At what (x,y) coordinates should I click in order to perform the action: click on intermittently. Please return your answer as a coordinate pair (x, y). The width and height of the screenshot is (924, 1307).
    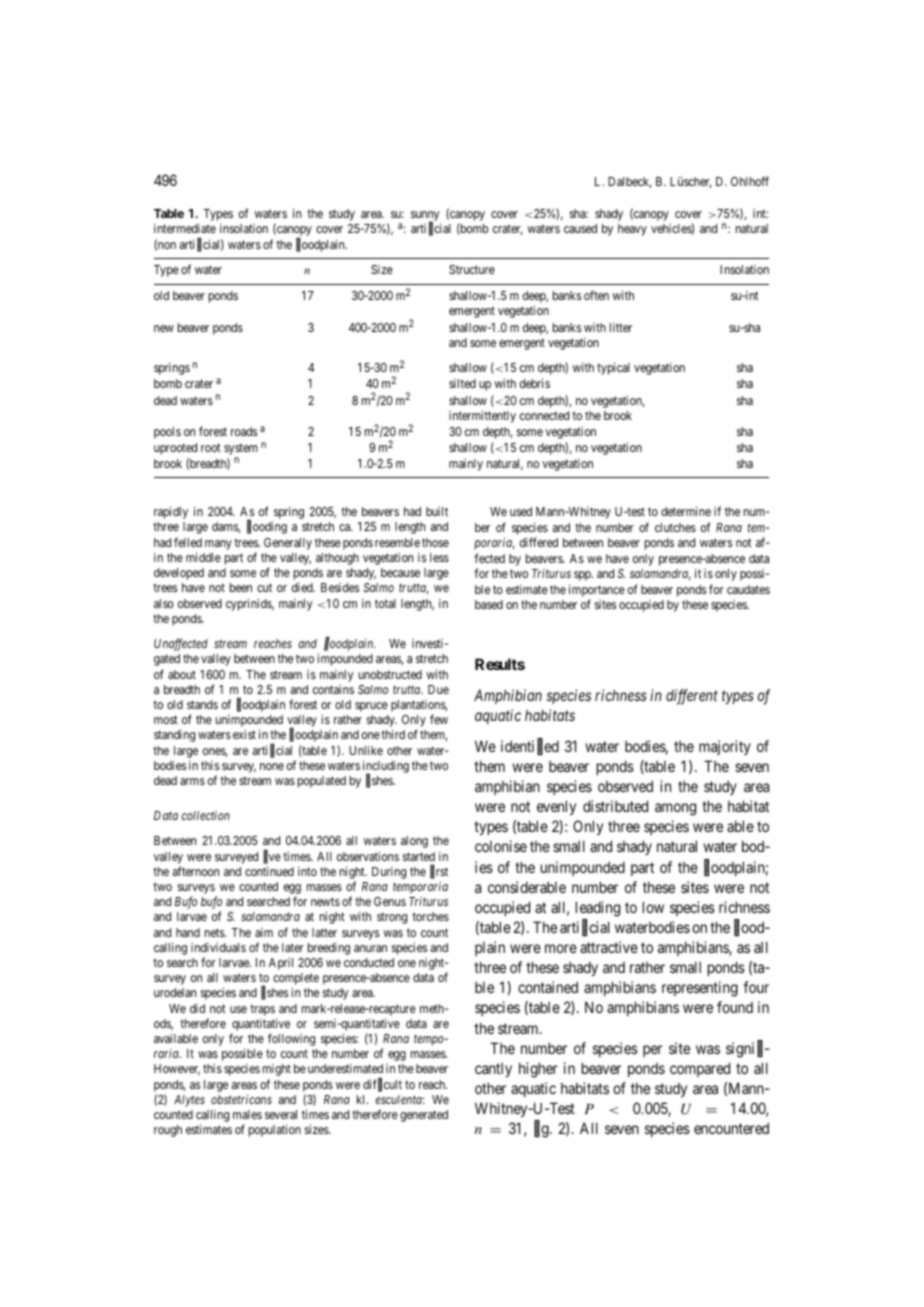
    Looking at the image, I should click on (482, 417).
